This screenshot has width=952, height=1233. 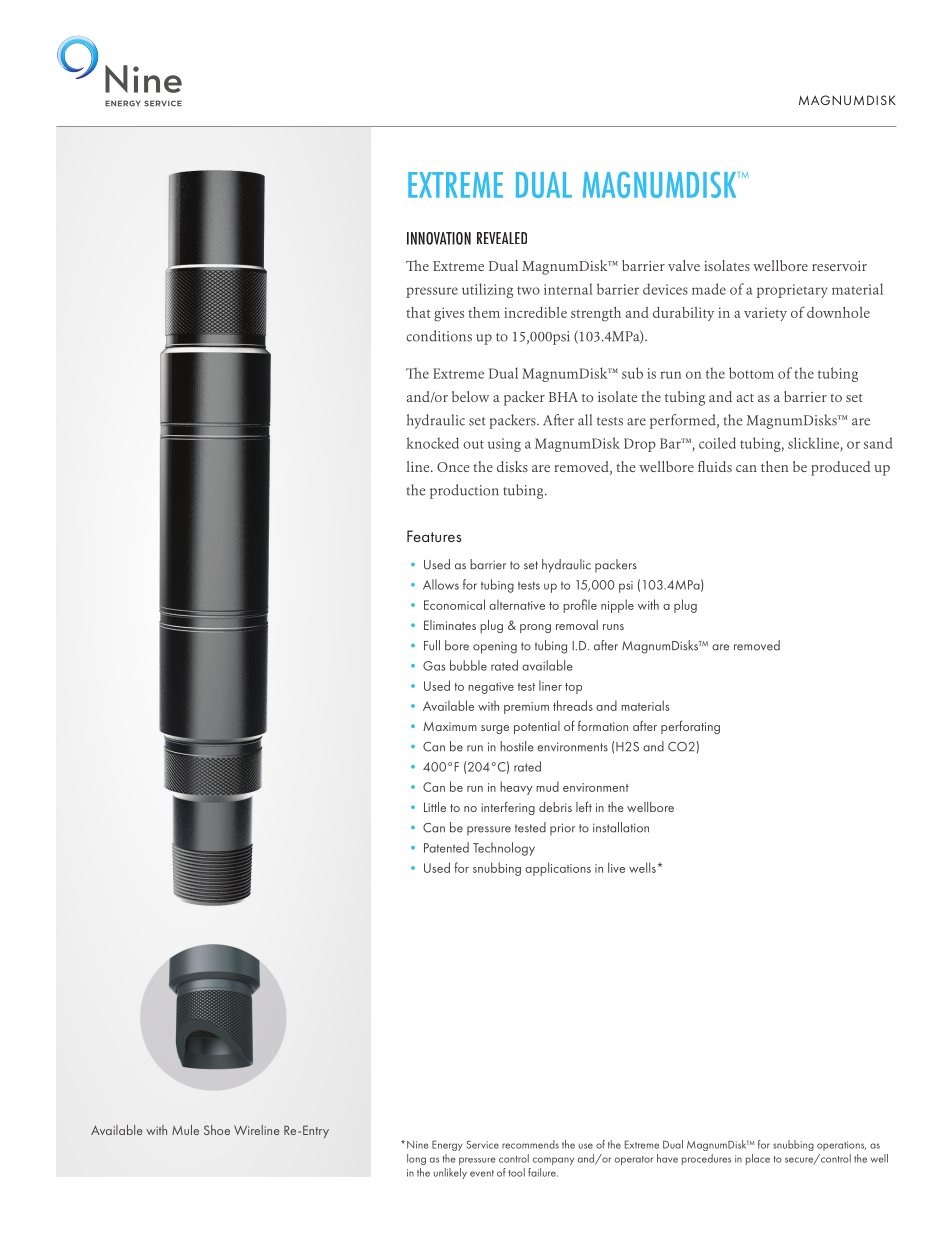 What do you see at coordinates (418, 312) in the screenshot?
I see `that` at bounding box center [418, 312].
